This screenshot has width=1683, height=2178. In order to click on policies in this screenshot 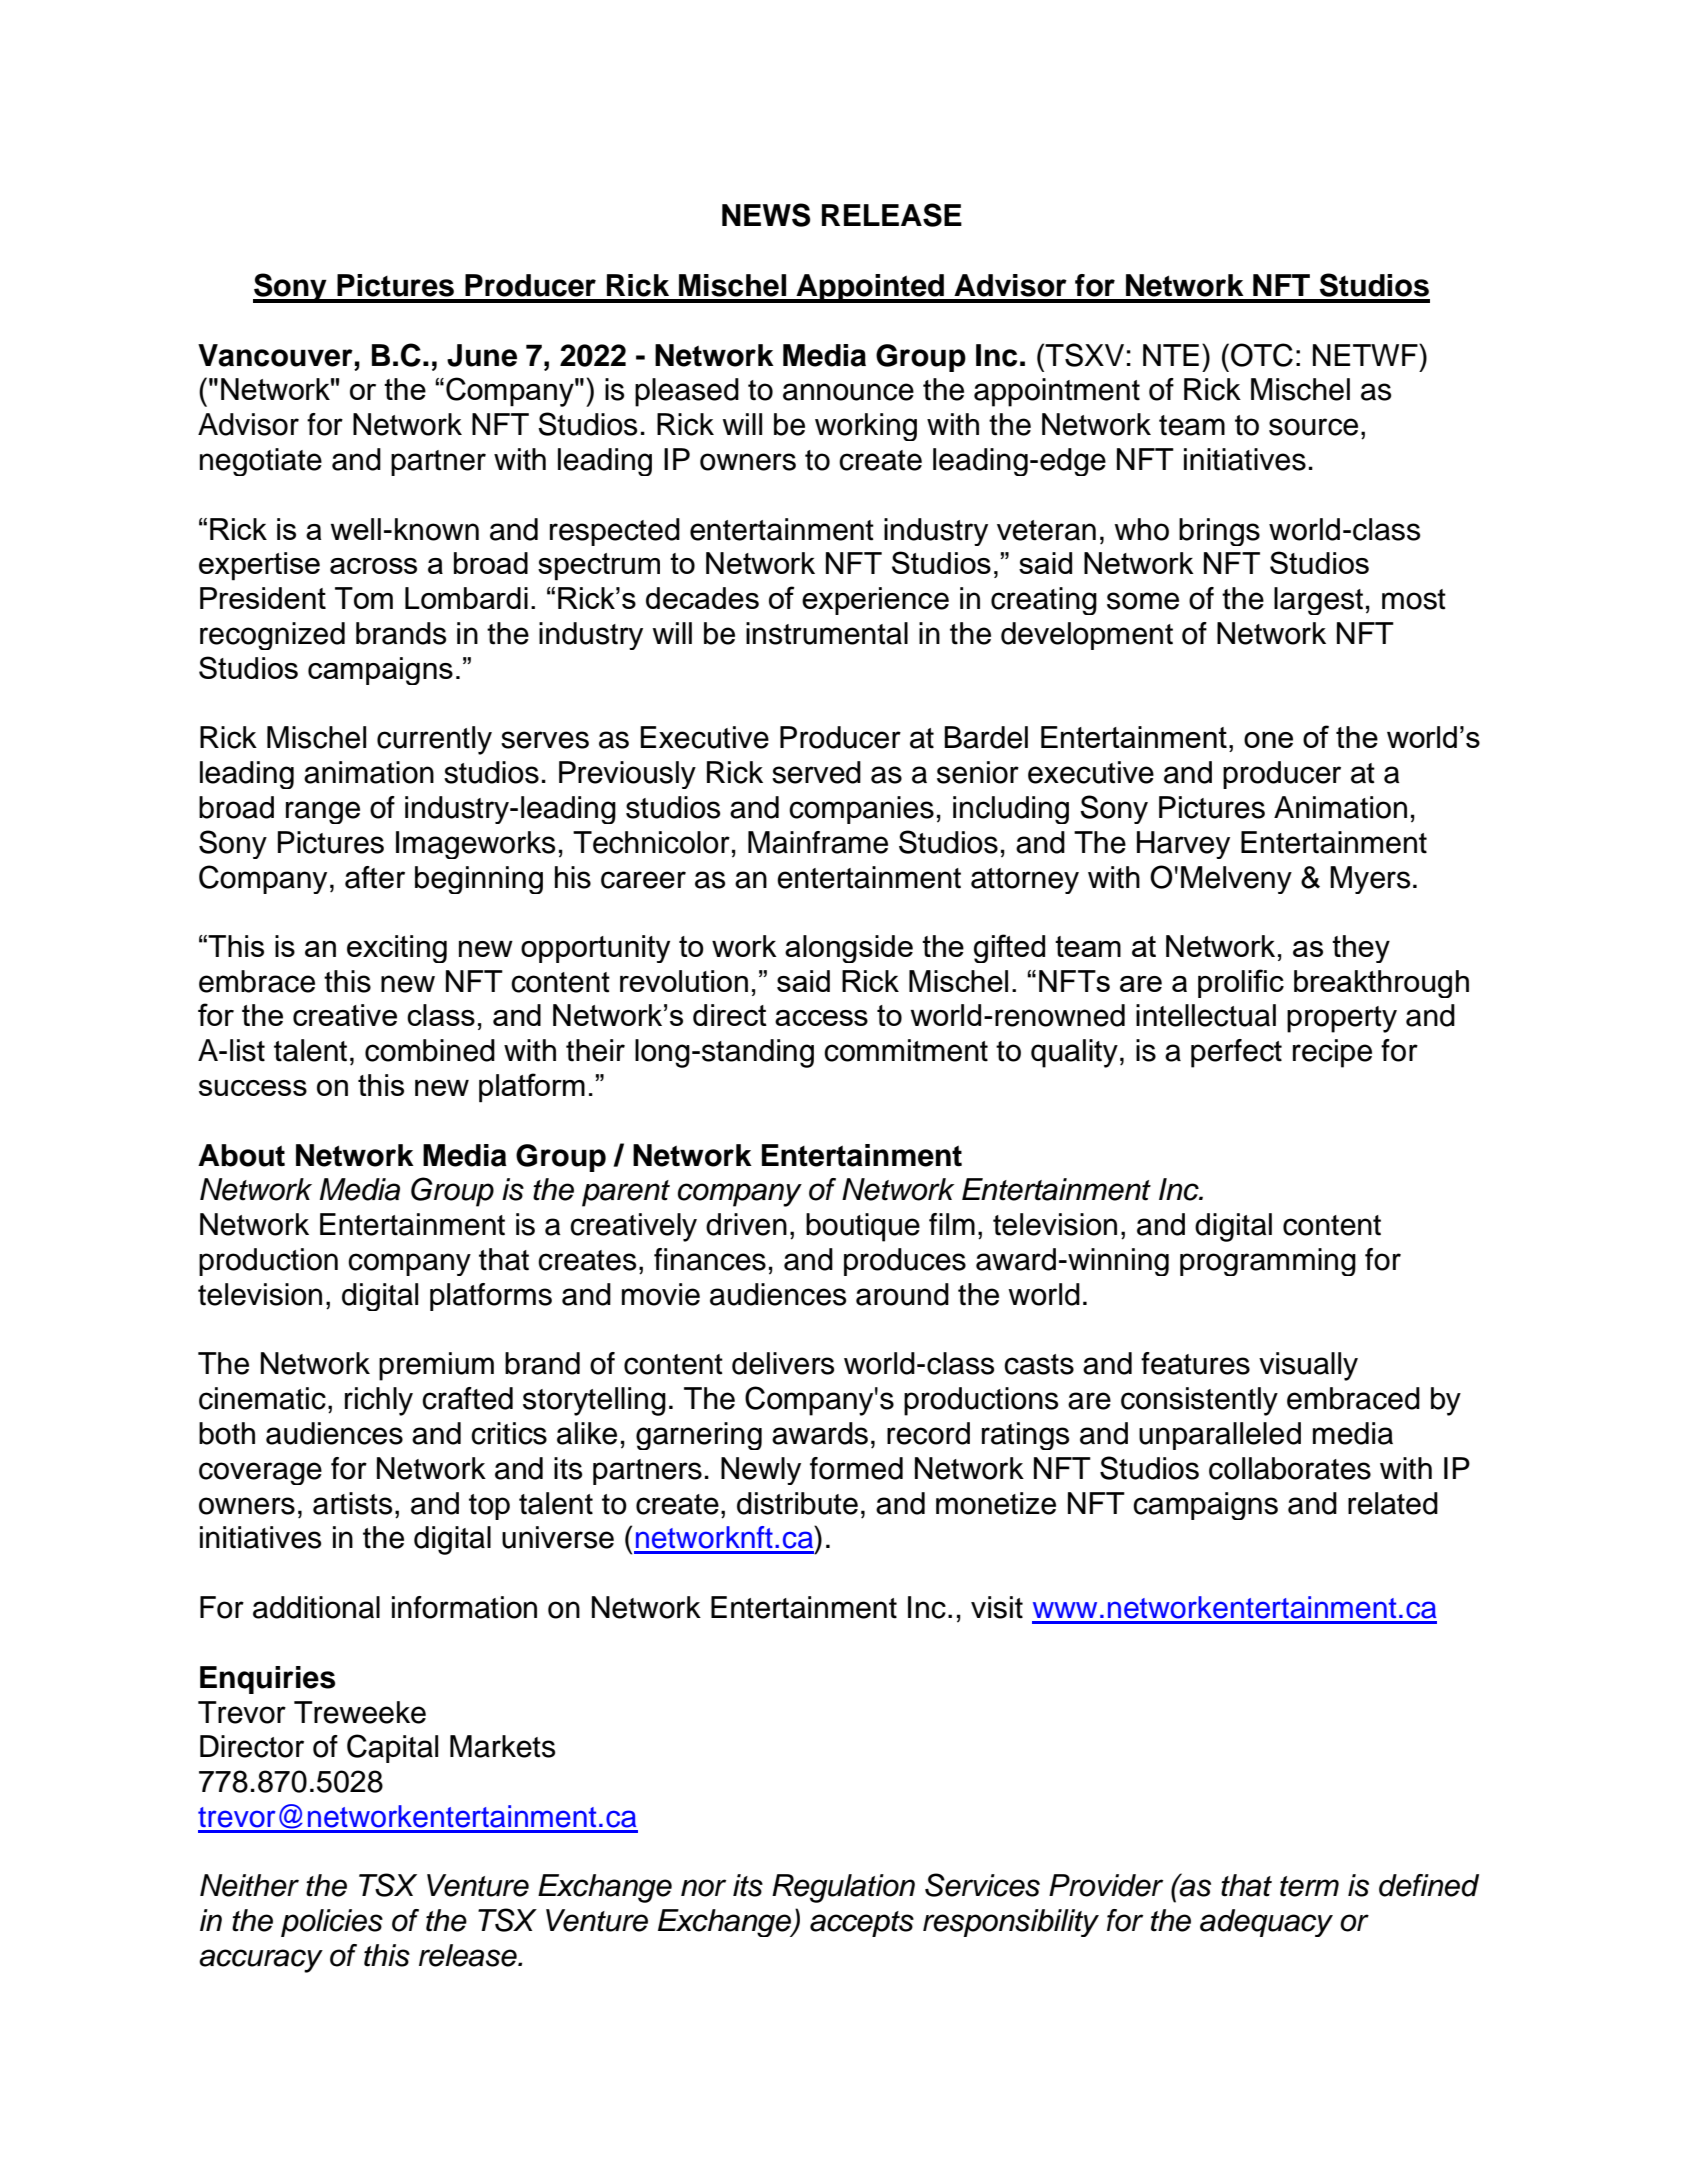, I will do `click(332, 1923)`.
